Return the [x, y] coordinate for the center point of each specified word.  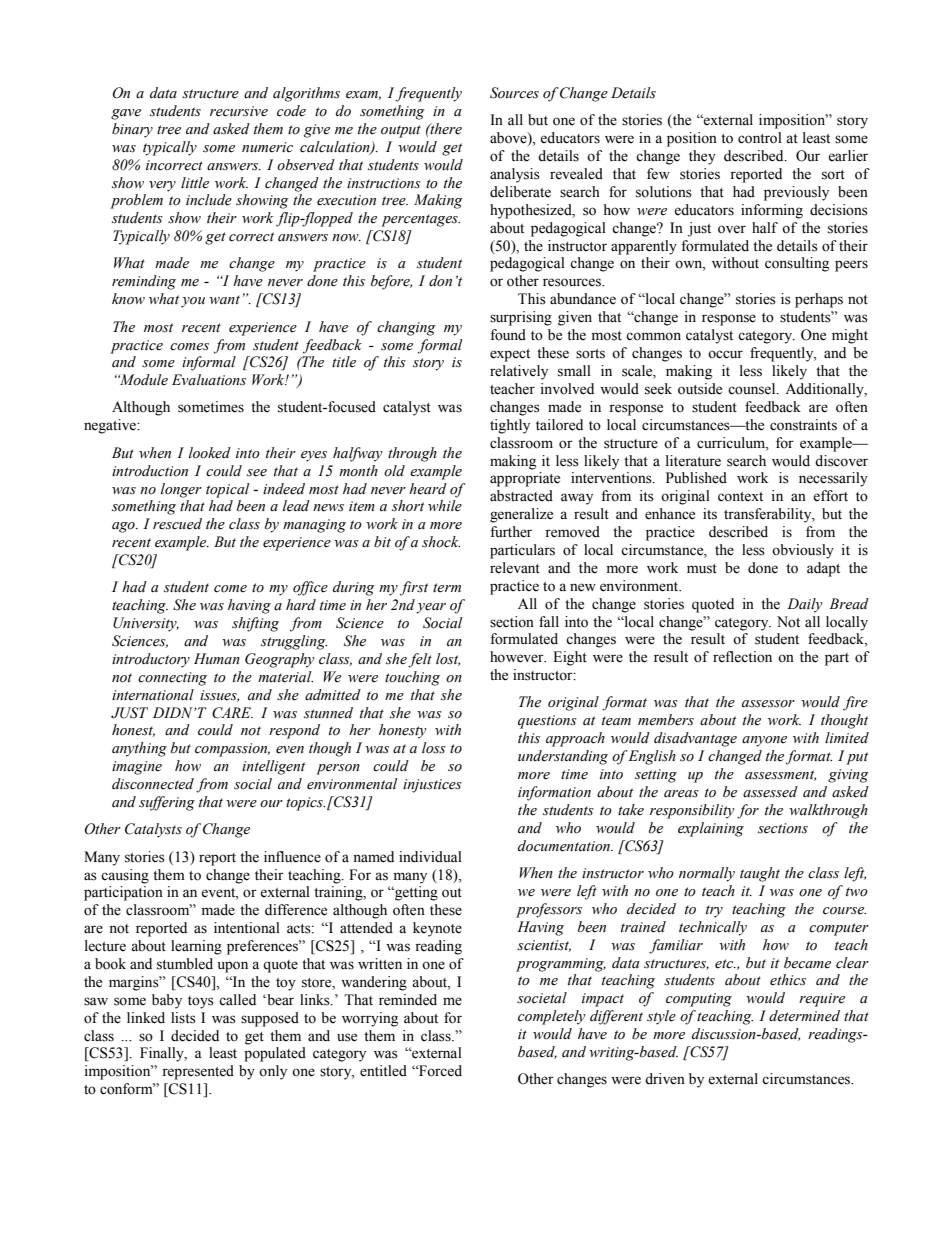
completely [551, 1017]
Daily [804, 605]
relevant [515, 568]
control [760, 138]
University [146, 624]
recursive [239, 111]
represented [198, 1072]
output [401, 131]
